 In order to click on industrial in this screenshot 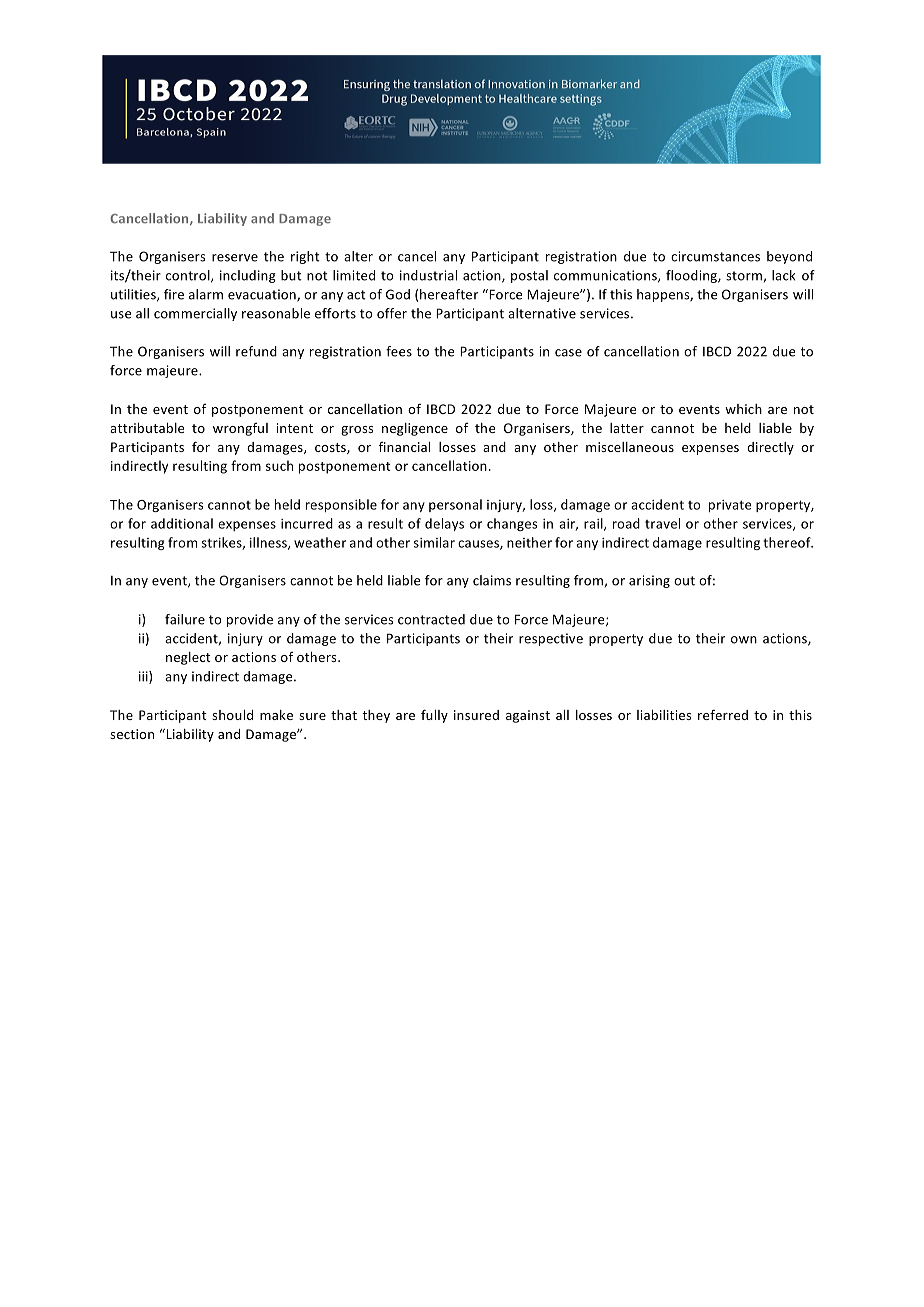, I will do `click(428, 275)`.
